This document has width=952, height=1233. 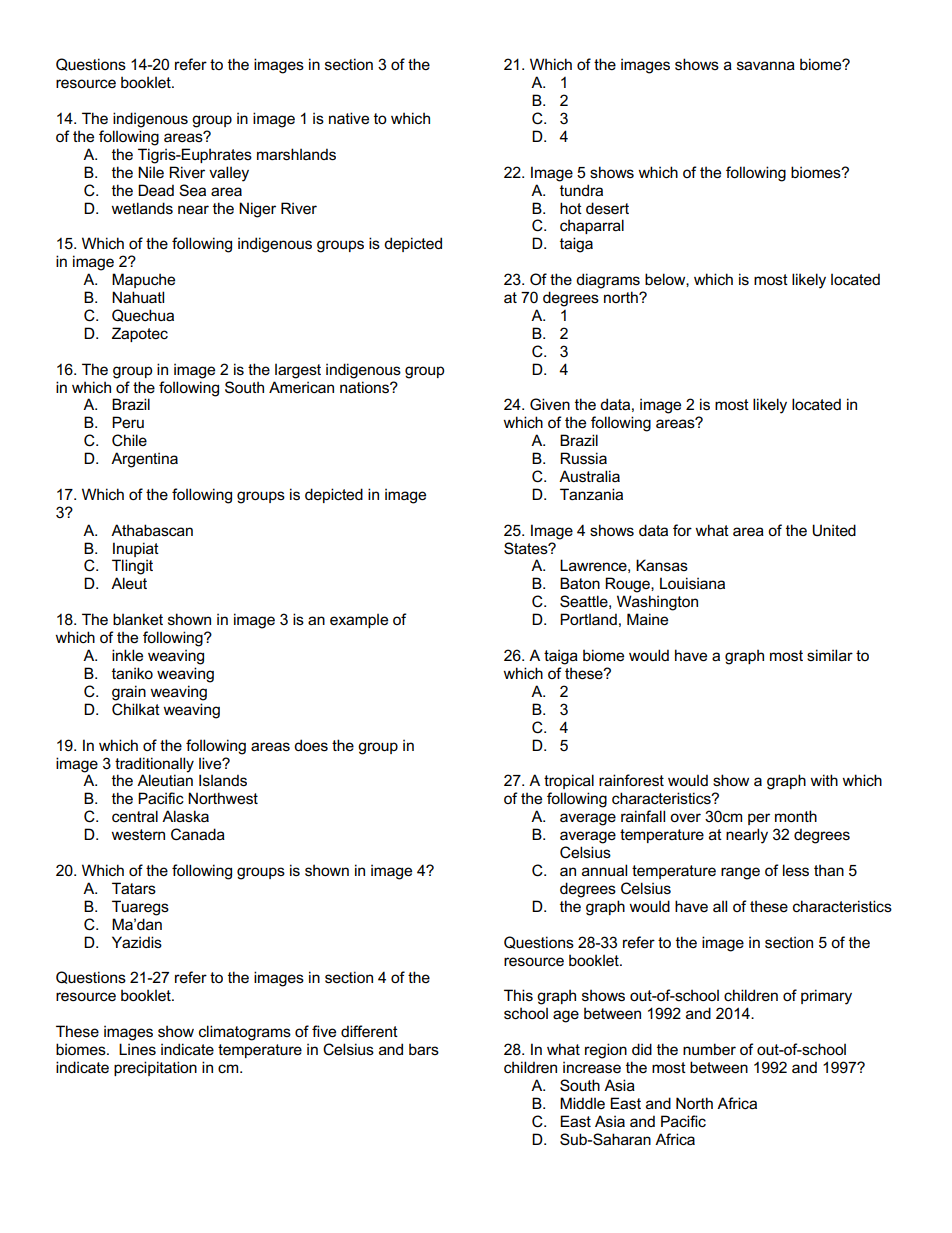 What do you see at coordinates (128, 422) in the document?
I see `Peru` at bounding box center [128, 422].
